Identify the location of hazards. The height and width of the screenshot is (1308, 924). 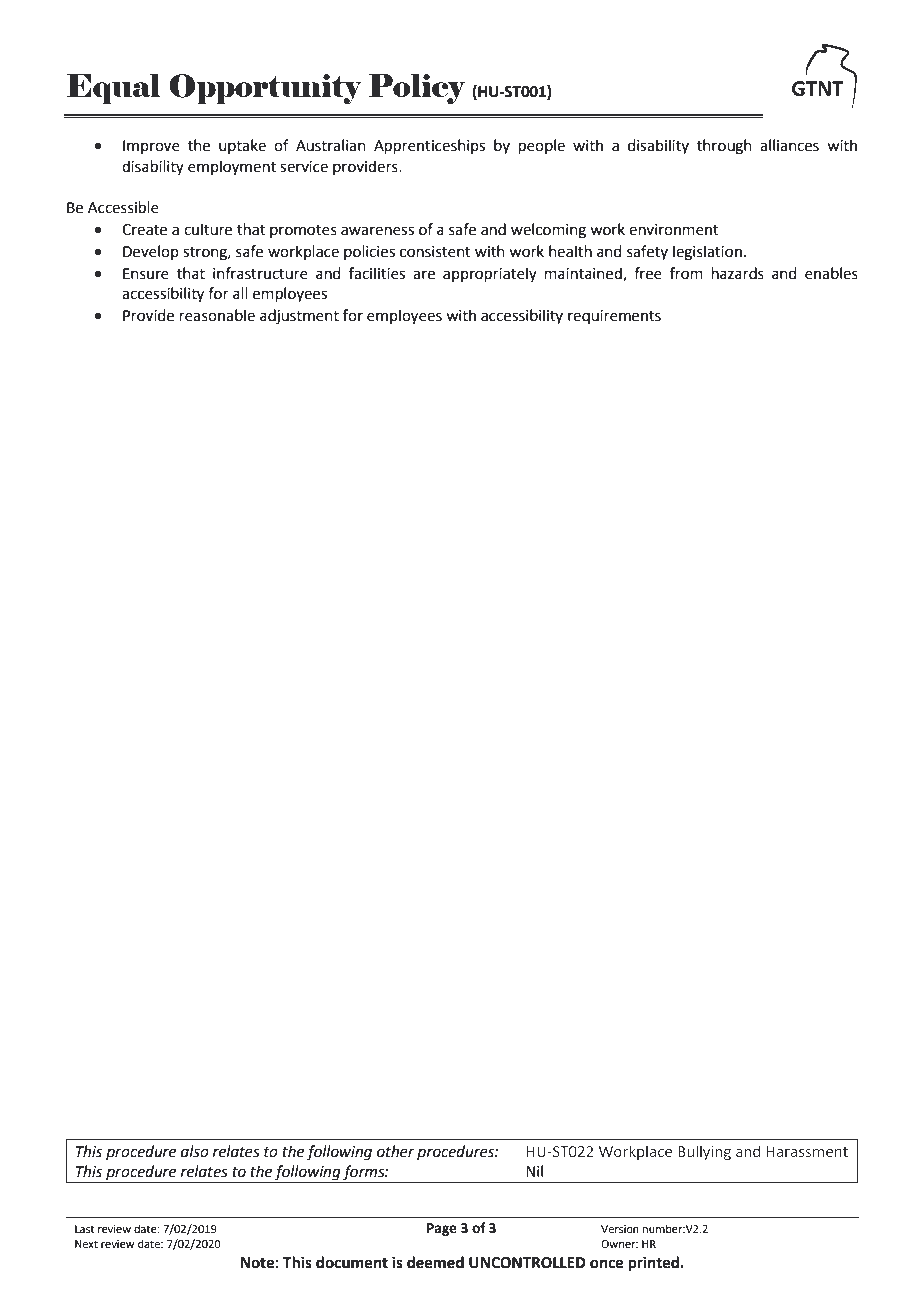
(738, 273).
